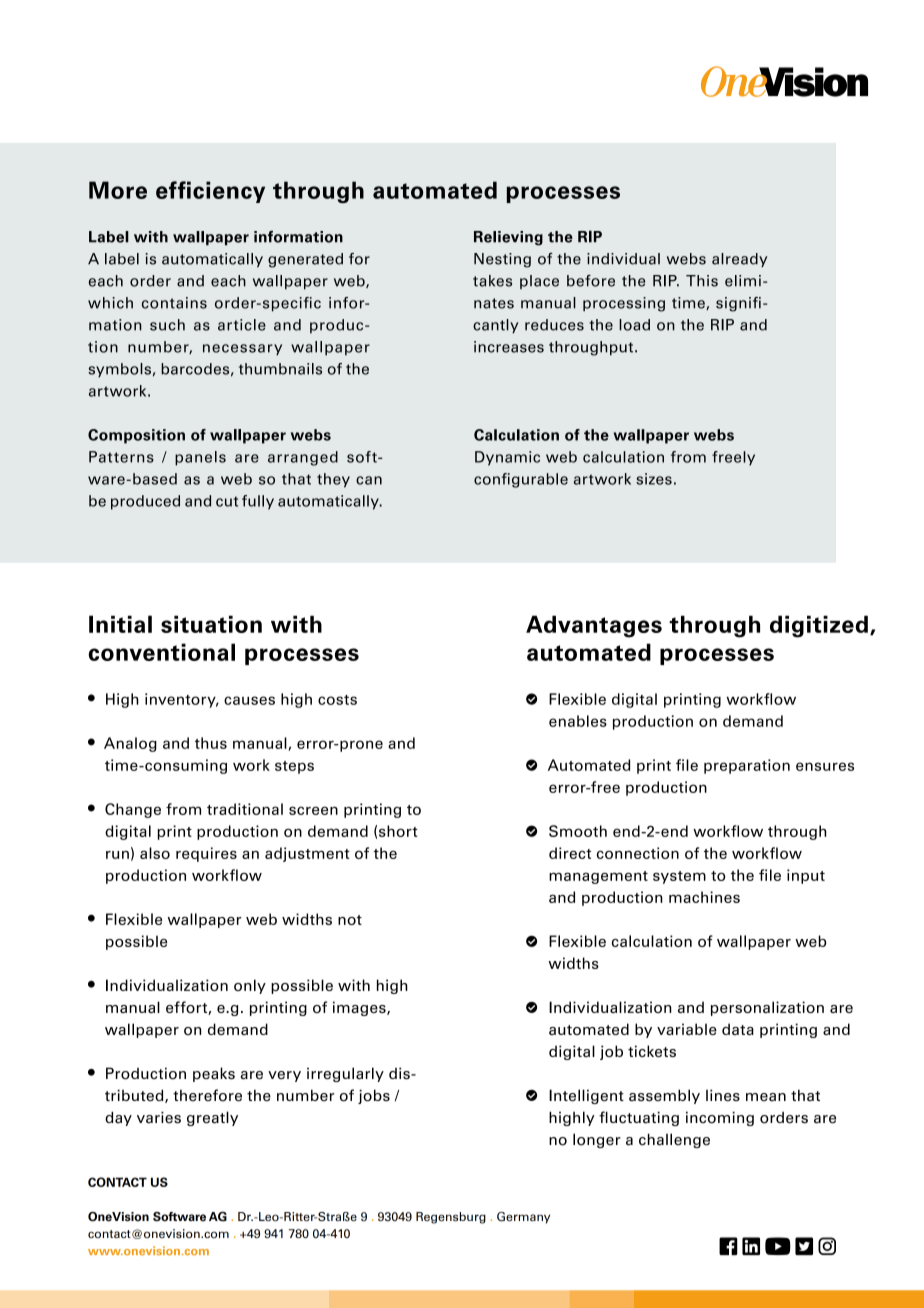  What do you see at coordinates (578, 721) in the page?
I see `enables` at bounding box center [578, 721].
